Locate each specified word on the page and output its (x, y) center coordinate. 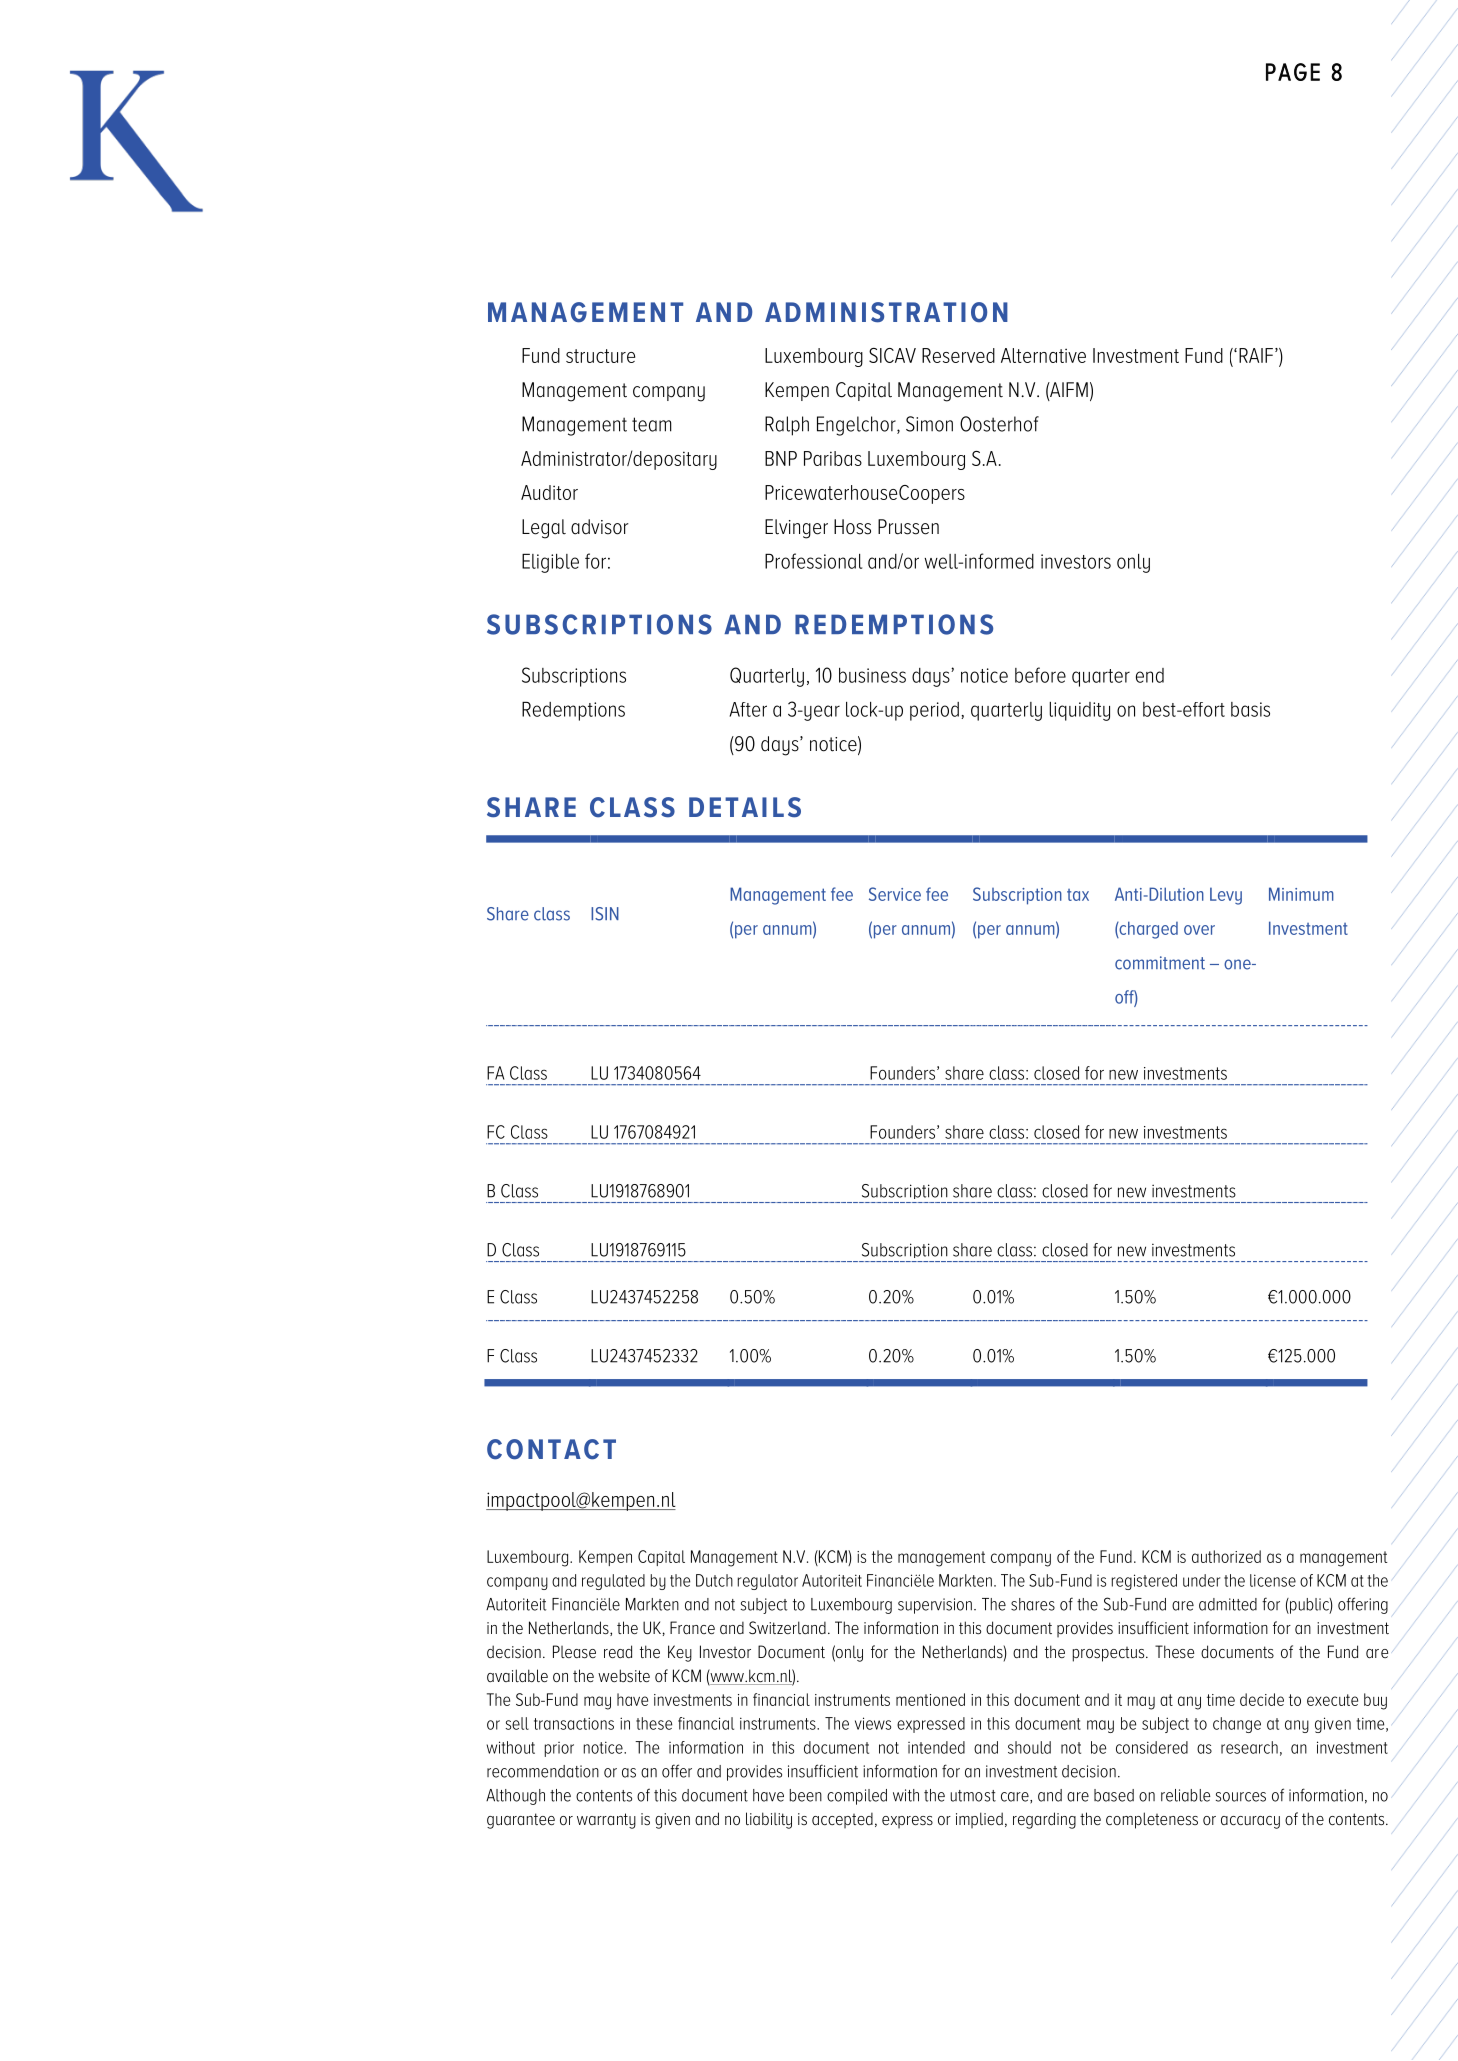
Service (895, 894)
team (652, 424)
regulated (613, 1582)
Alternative (1043, 355)
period (934, 711)
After (748, 709)
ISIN (605, 914)
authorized (1226, 1556)
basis (1250, 709)
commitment (1160, 963)
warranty (606, 1821)
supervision (935, 1606)
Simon (929, 424)
